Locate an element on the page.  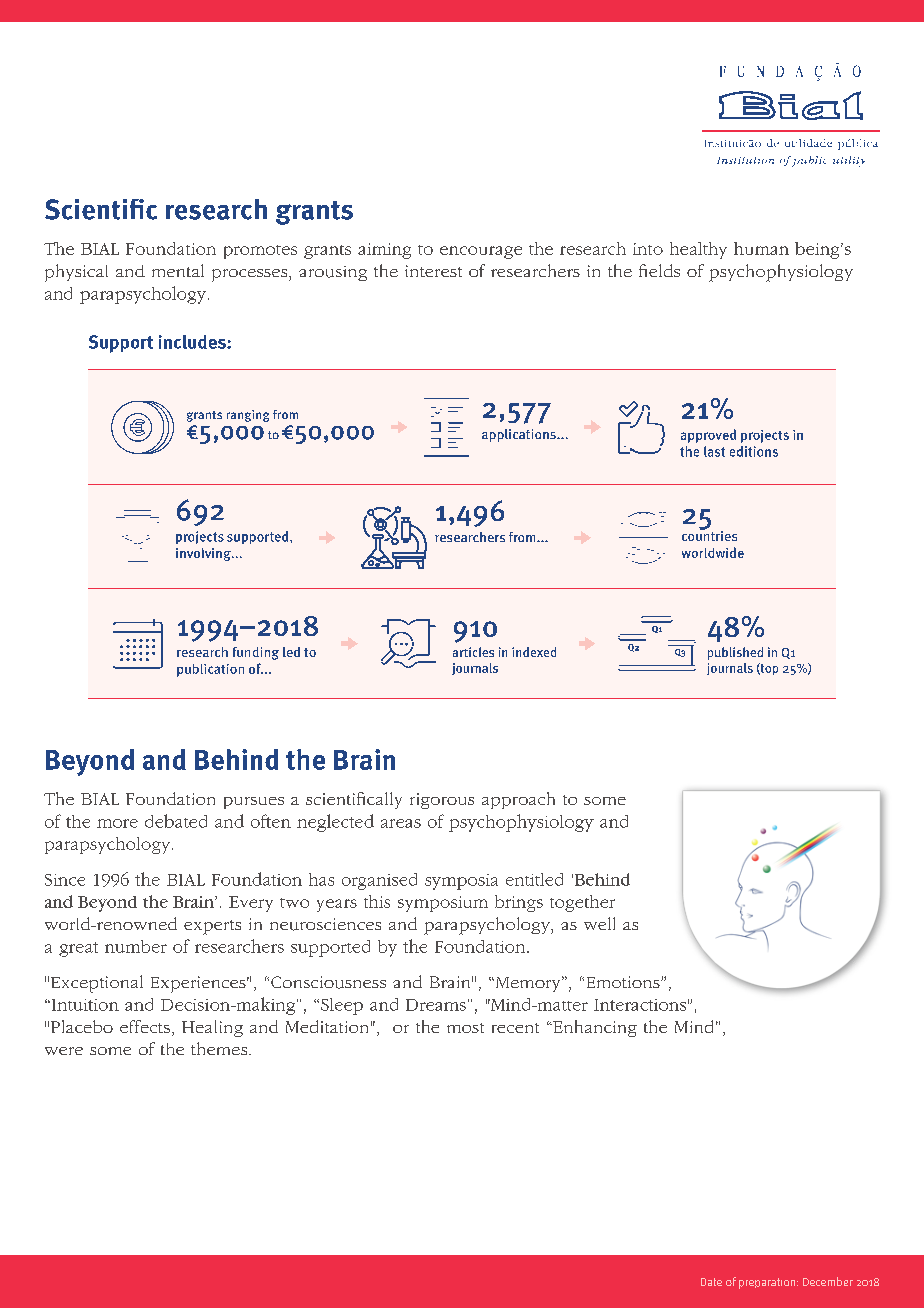
interest is located at coordinates (433, 271).
